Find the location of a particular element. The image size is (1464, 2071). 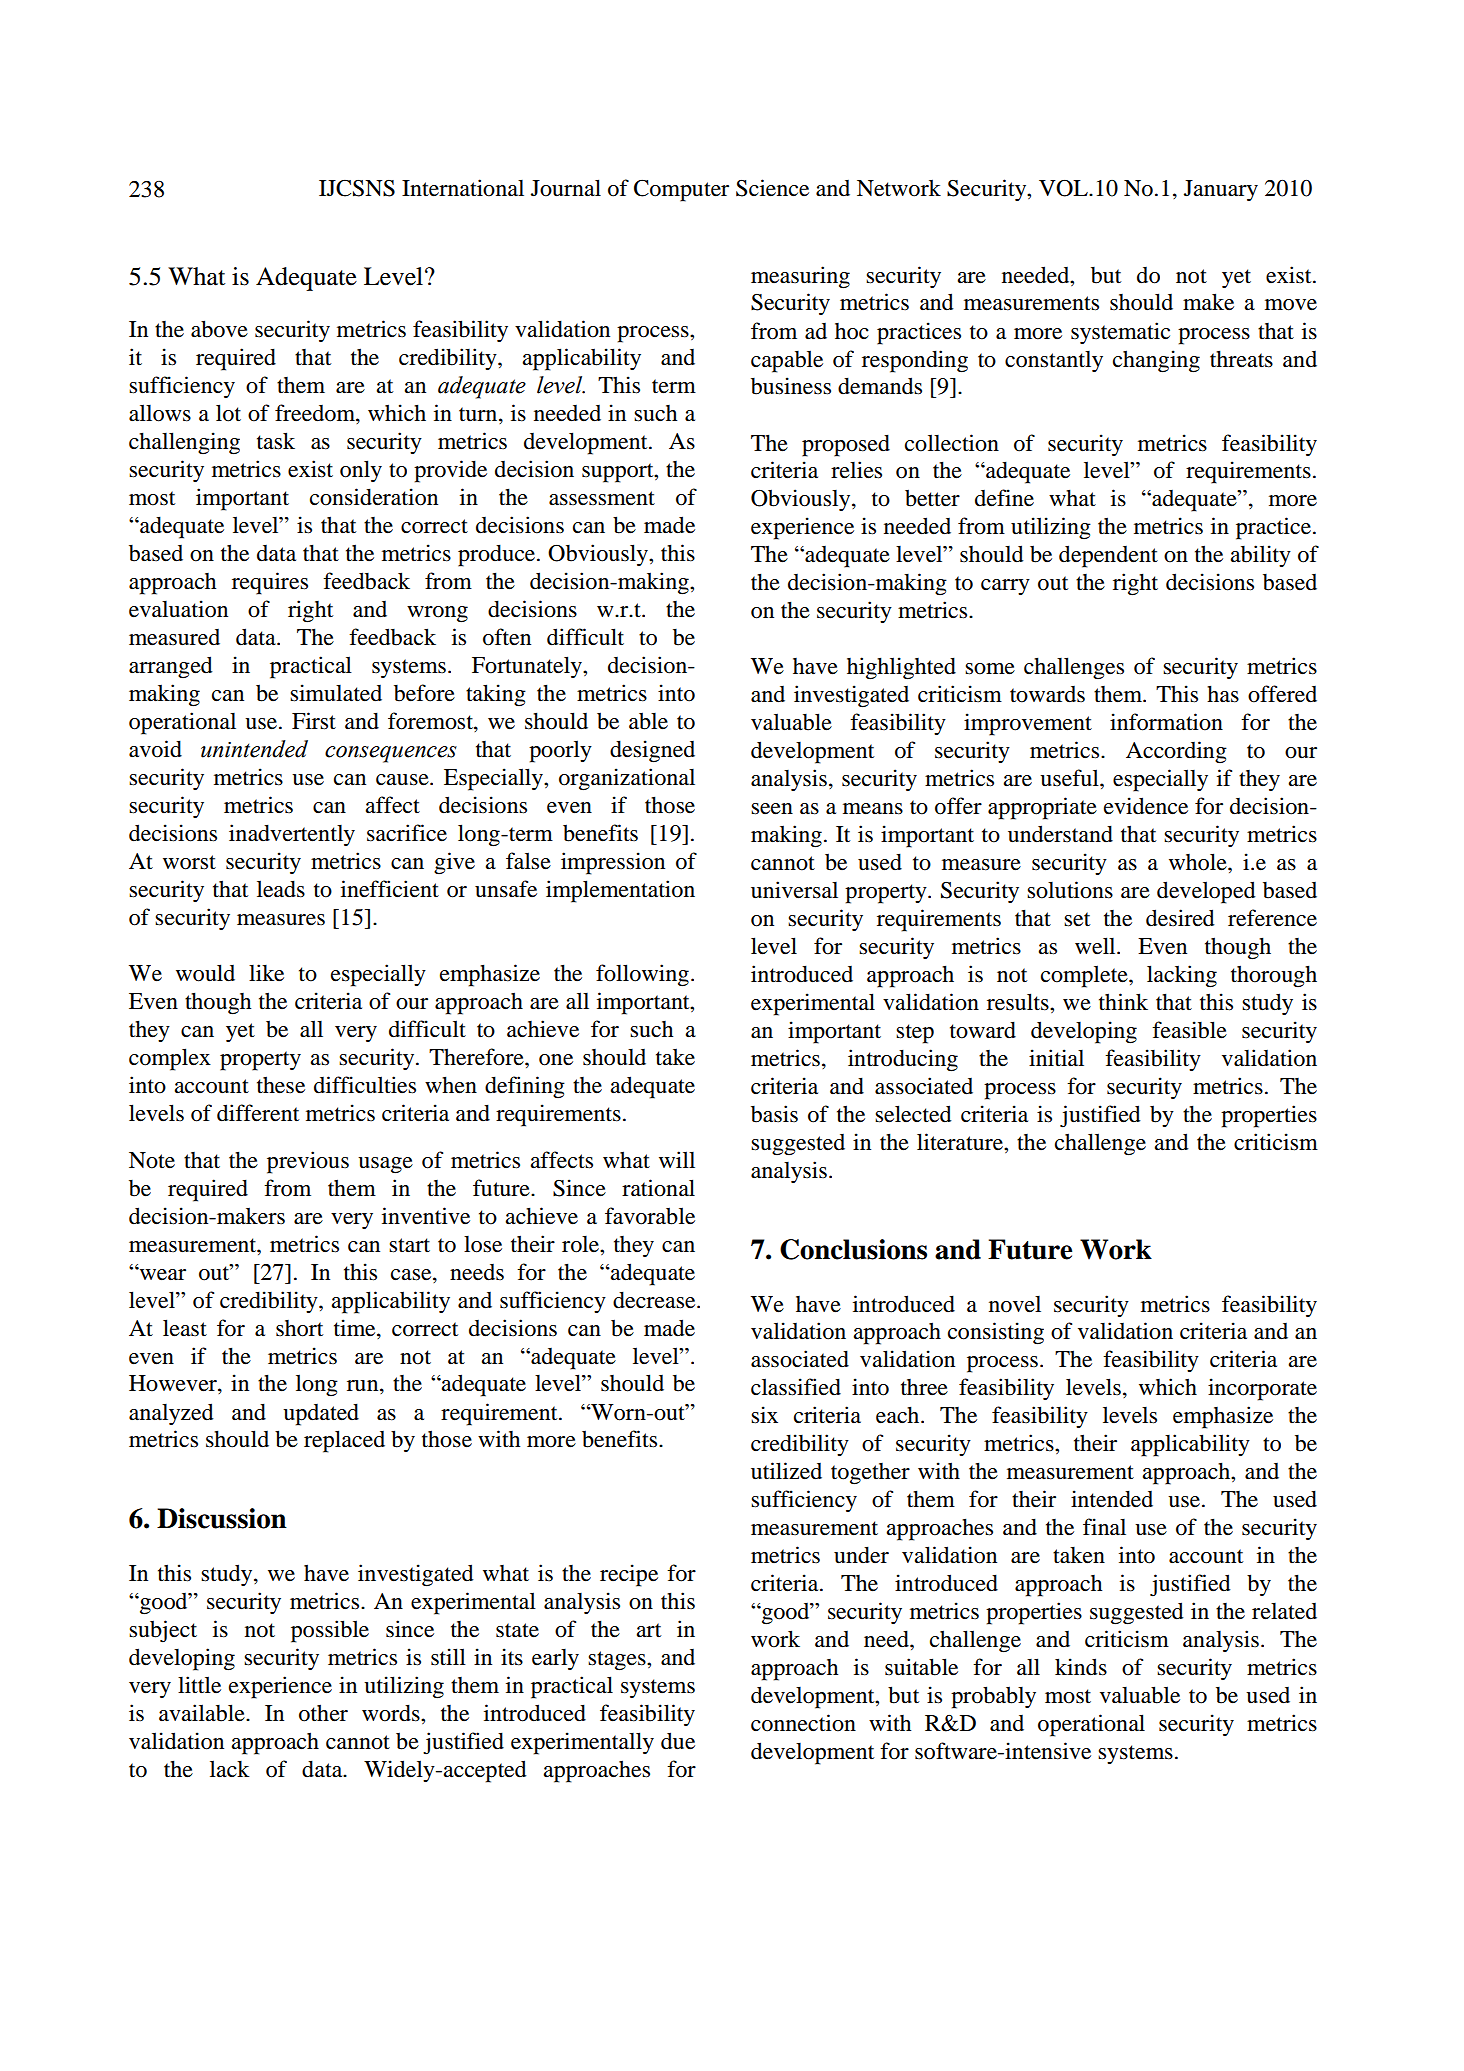

following is located at coordinates (642, 975).
